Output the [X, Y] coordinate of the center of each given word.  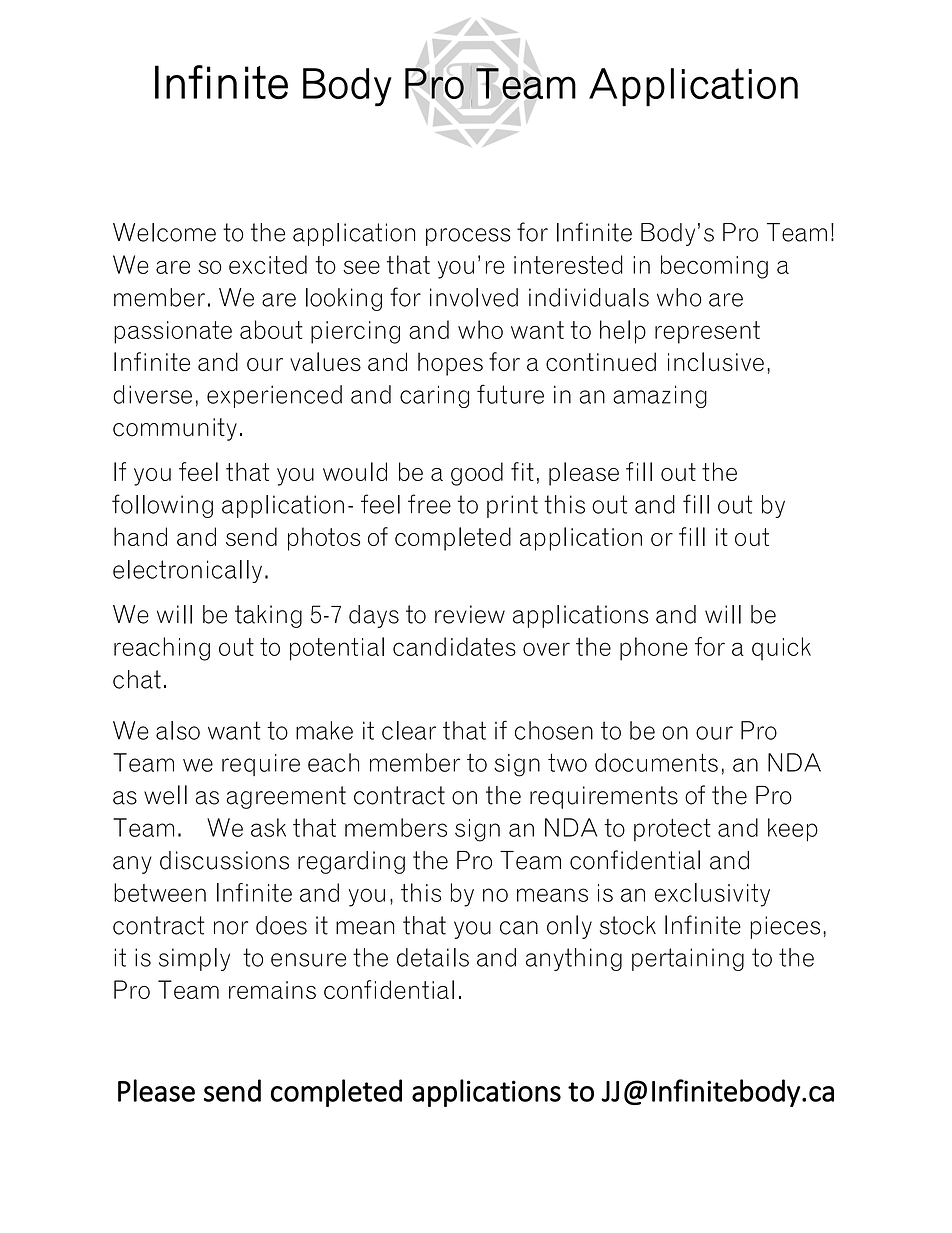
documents [656, 762]
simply [194, 959]
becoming [714, 267]
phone [654, 649]
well [165, 795]
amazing [660, 396]
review [470, 614]
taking [268, 616]
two [567, 762]
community [175, 429]
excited [268, 264]
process [468, 237]
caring [434, 396]
